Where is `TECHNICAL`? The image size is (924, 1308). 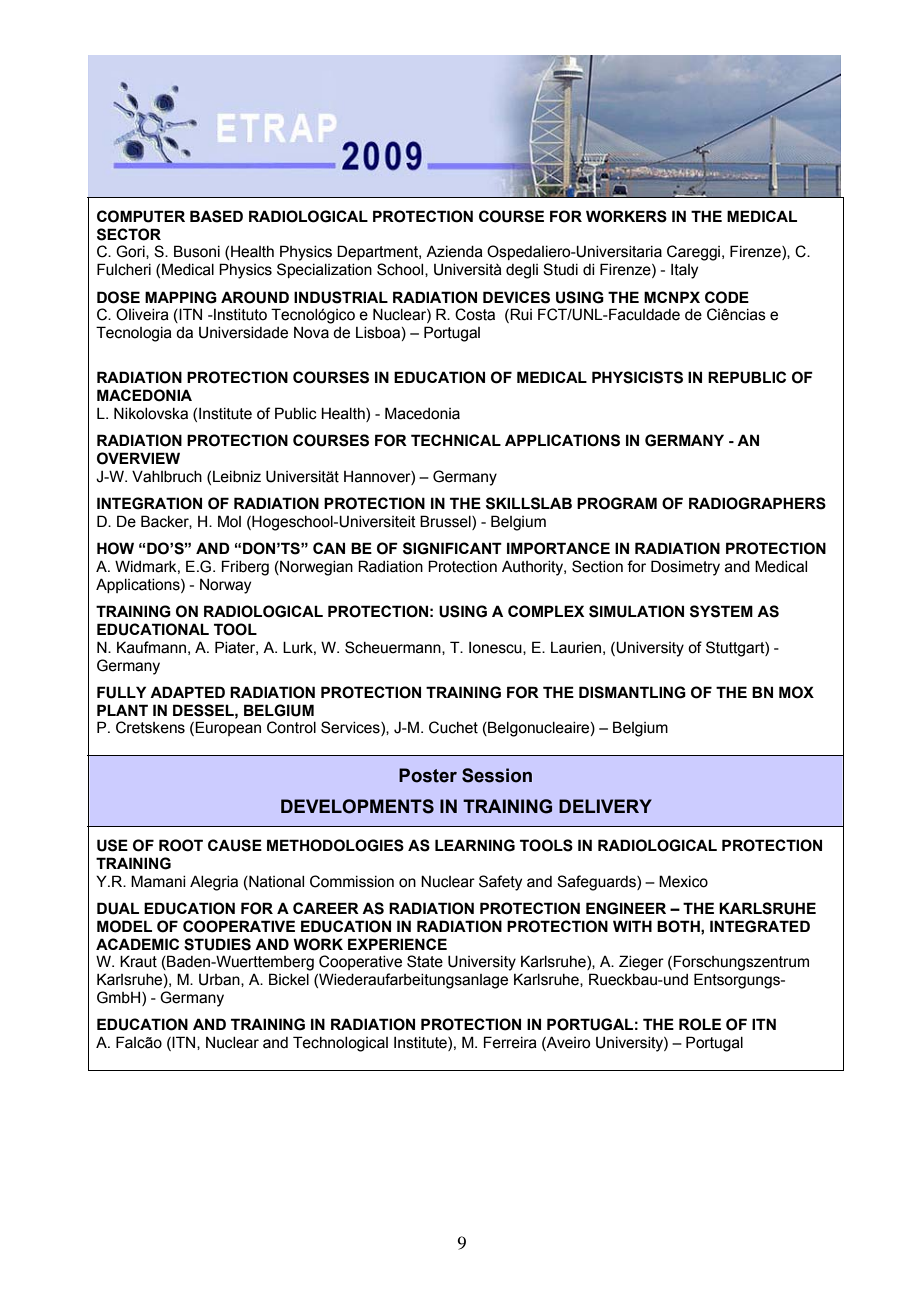 TECHNICAL is located at coordinates (456, 440).
